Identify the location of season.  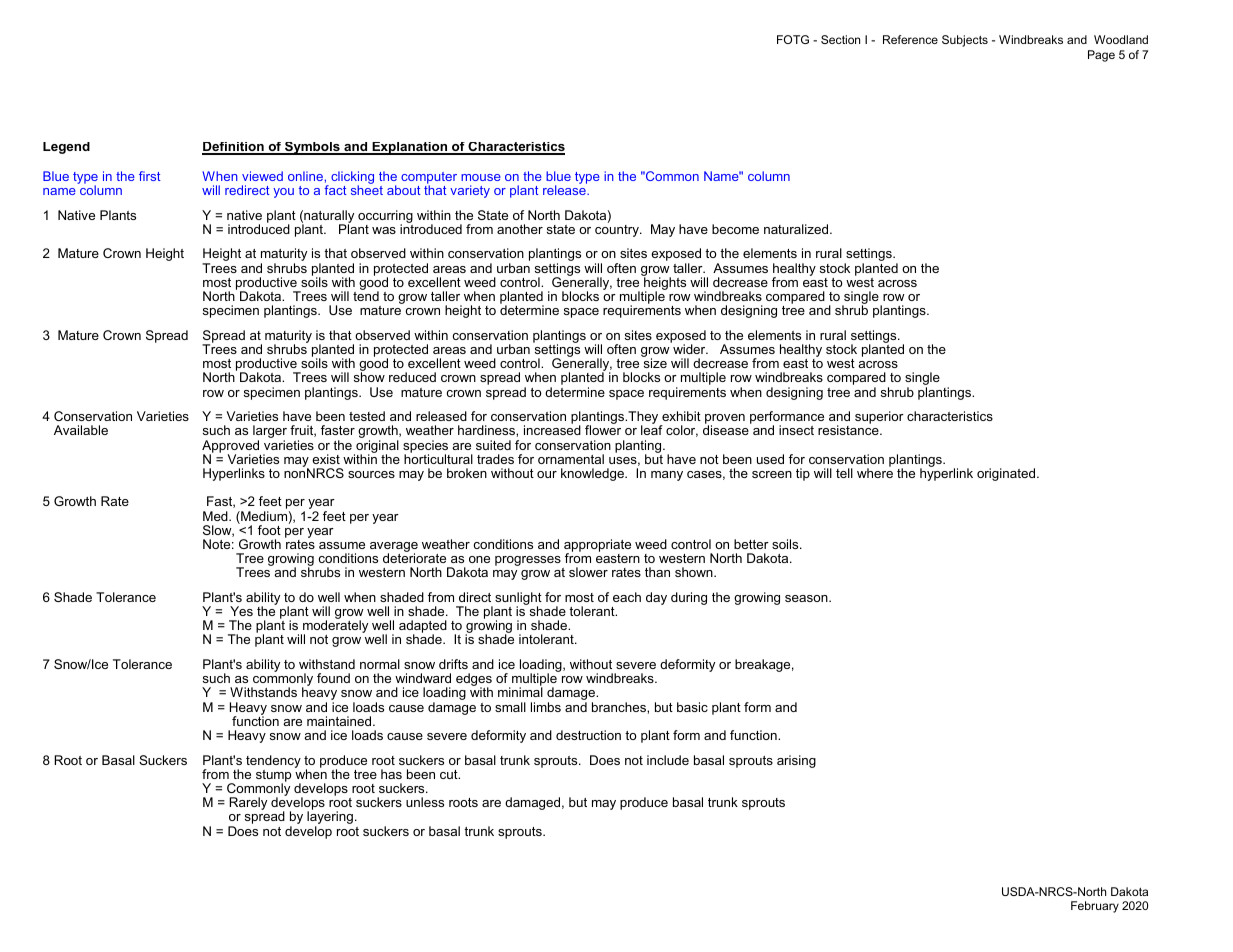
(807, 598).
